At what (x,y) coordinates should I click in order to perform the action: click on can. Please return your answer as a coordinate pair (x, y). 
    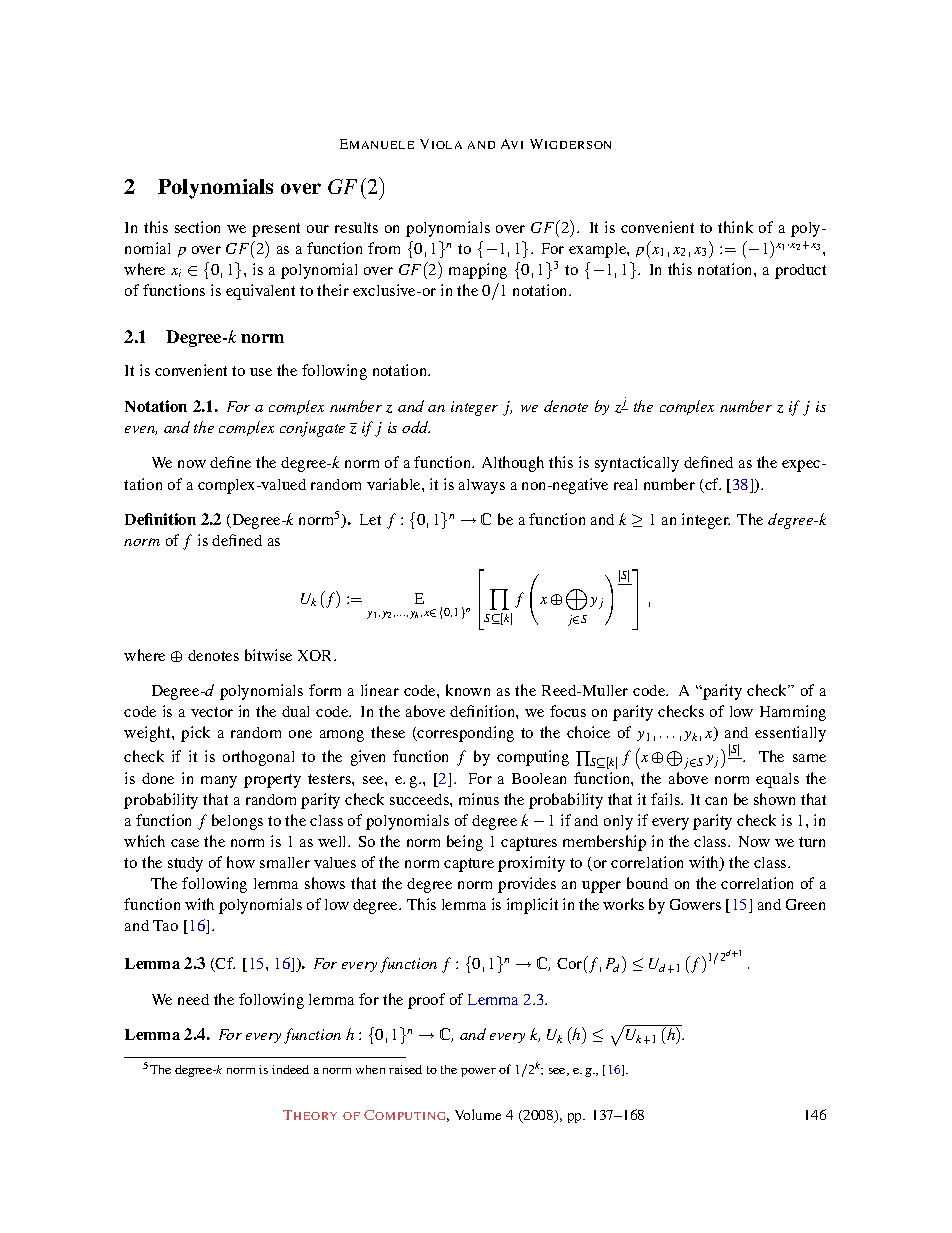
    Looking at the image, I should click on (716, 801).
